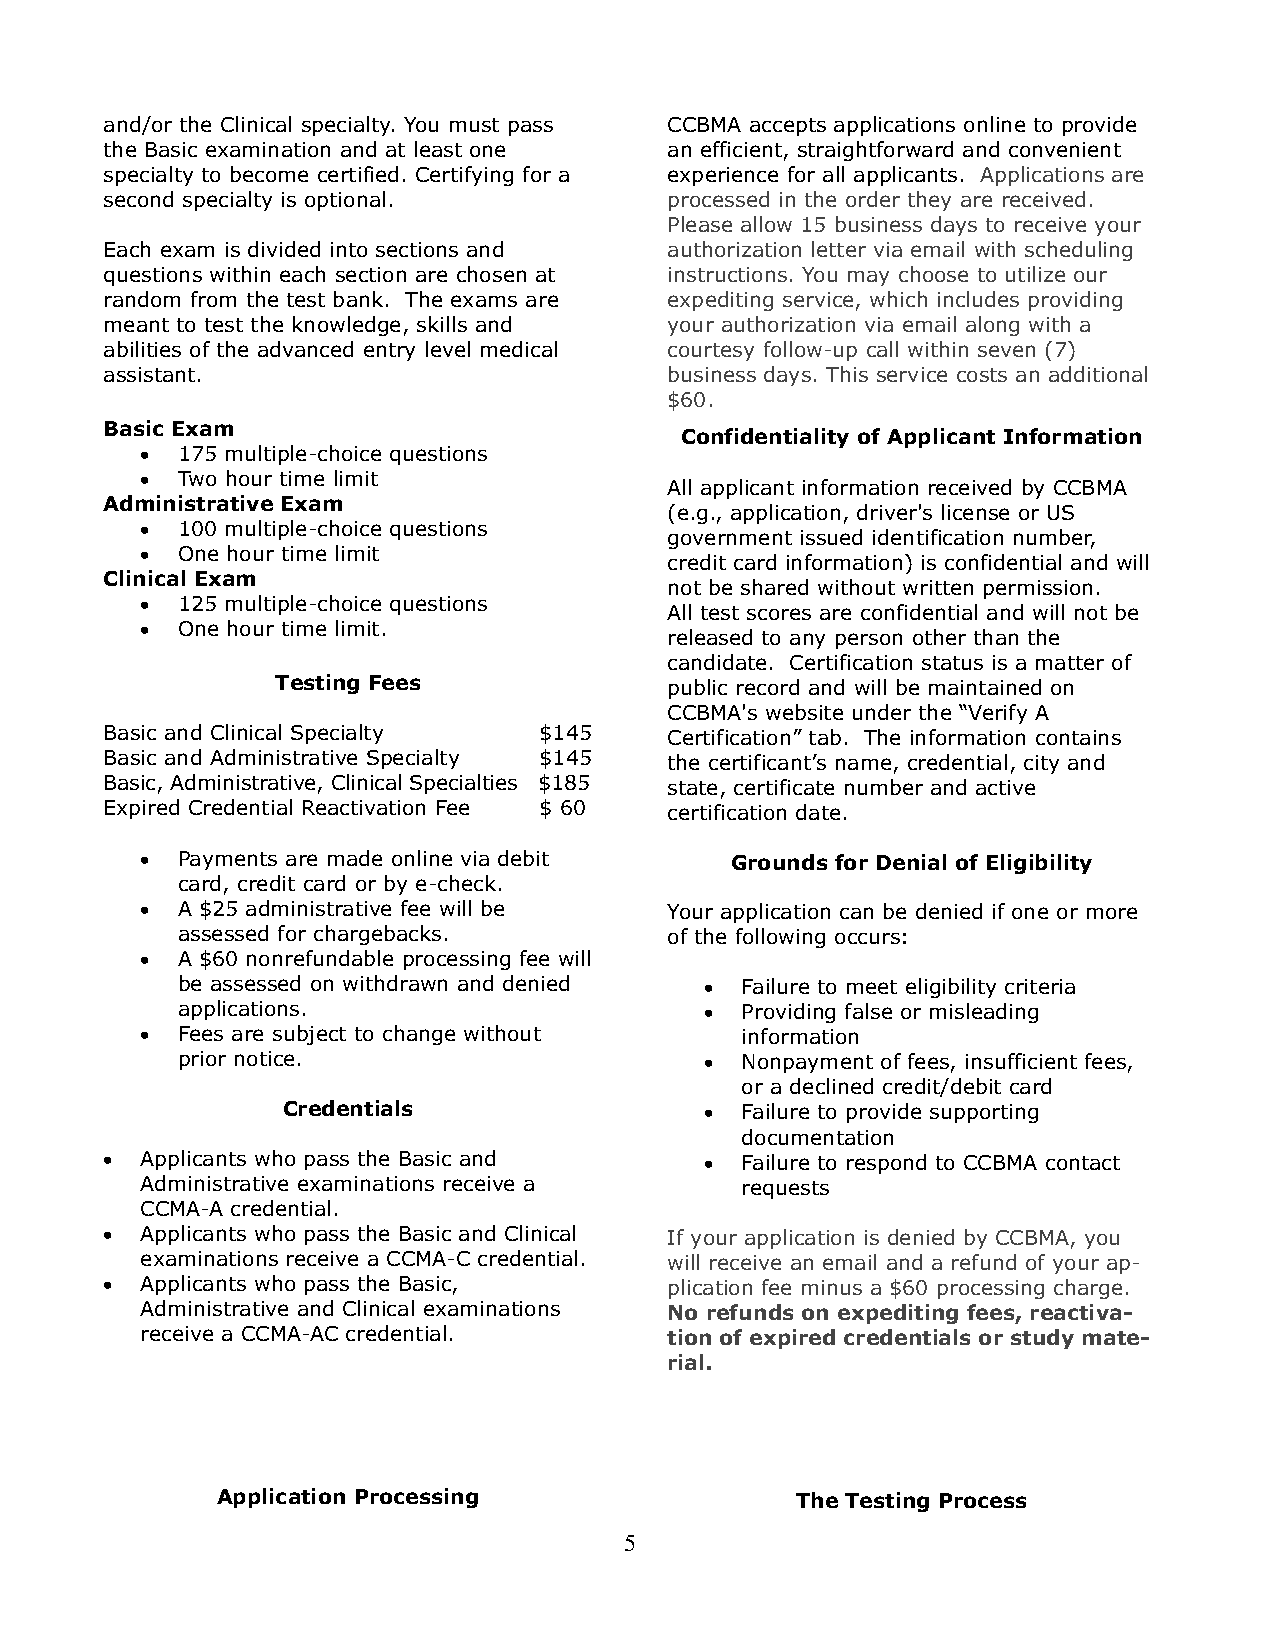  What do you see at coordinates (723, 176) in the screenshot?
I see `experience` at bounding box center [723, 176].
